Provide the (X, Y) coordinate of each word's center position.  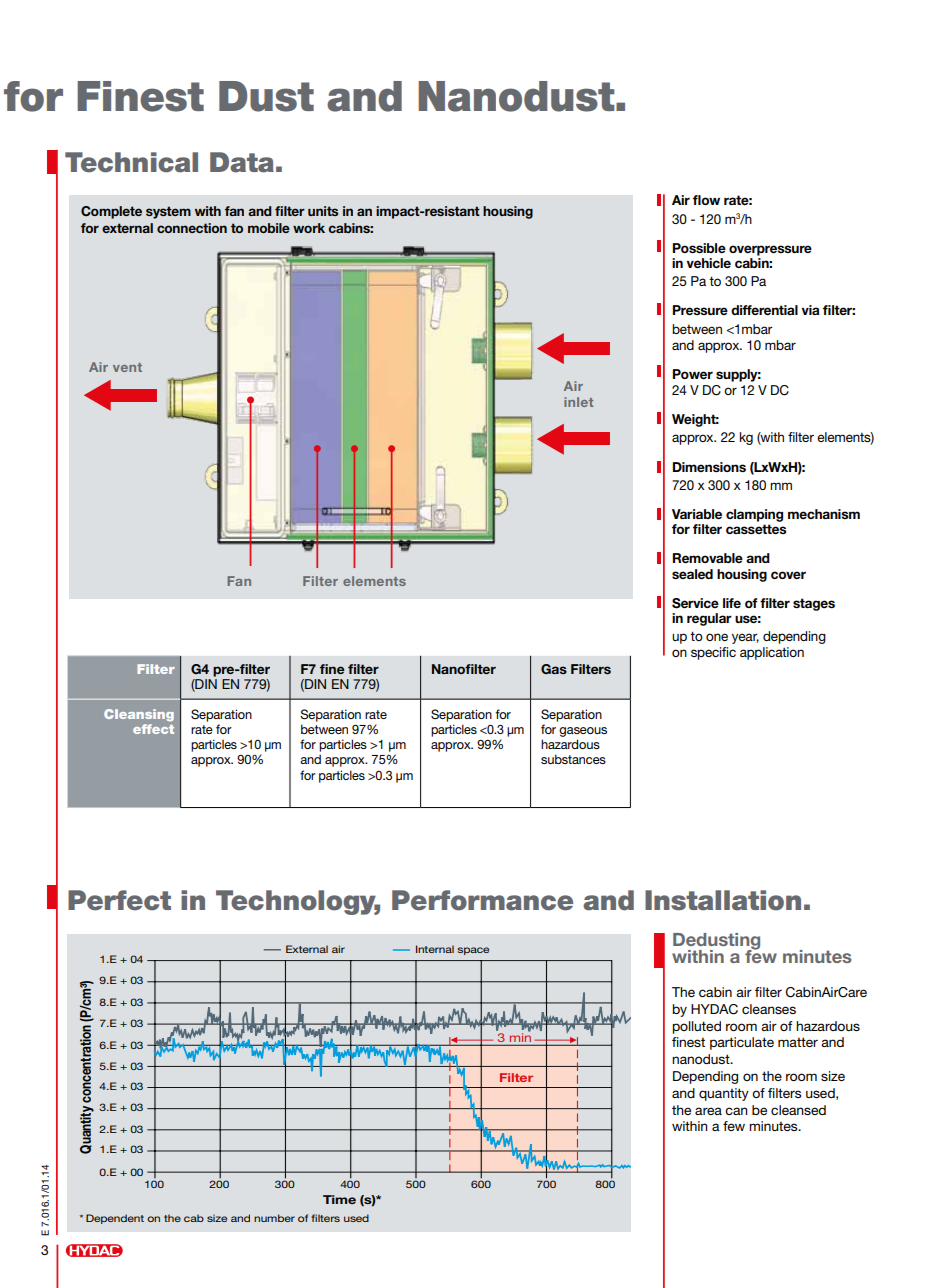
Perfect (119, 900)
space (473, 951)
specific (713, 653)
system (168, 212)
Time (339, 1199)
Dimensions (709, 467)
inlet (578, 402)
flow (706, 200)
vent (127, 367)
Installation (723, 900)
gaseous (583, 732)
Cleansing (139, 715)
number (274, 1218)
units (323, 211)
